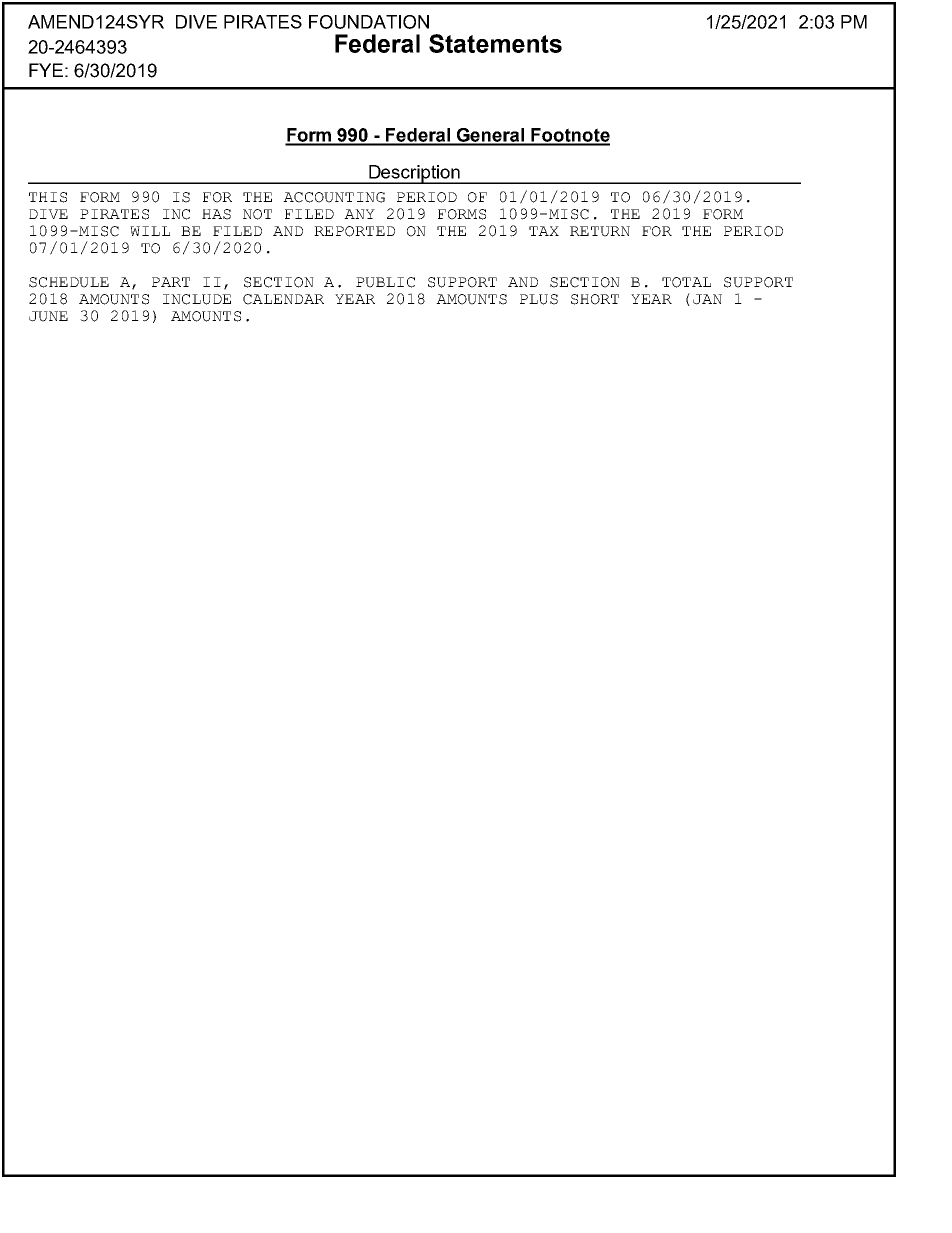  Describe the element at coordinates (334, 197) in the document. I see `ACCOUNTING` at that location.
